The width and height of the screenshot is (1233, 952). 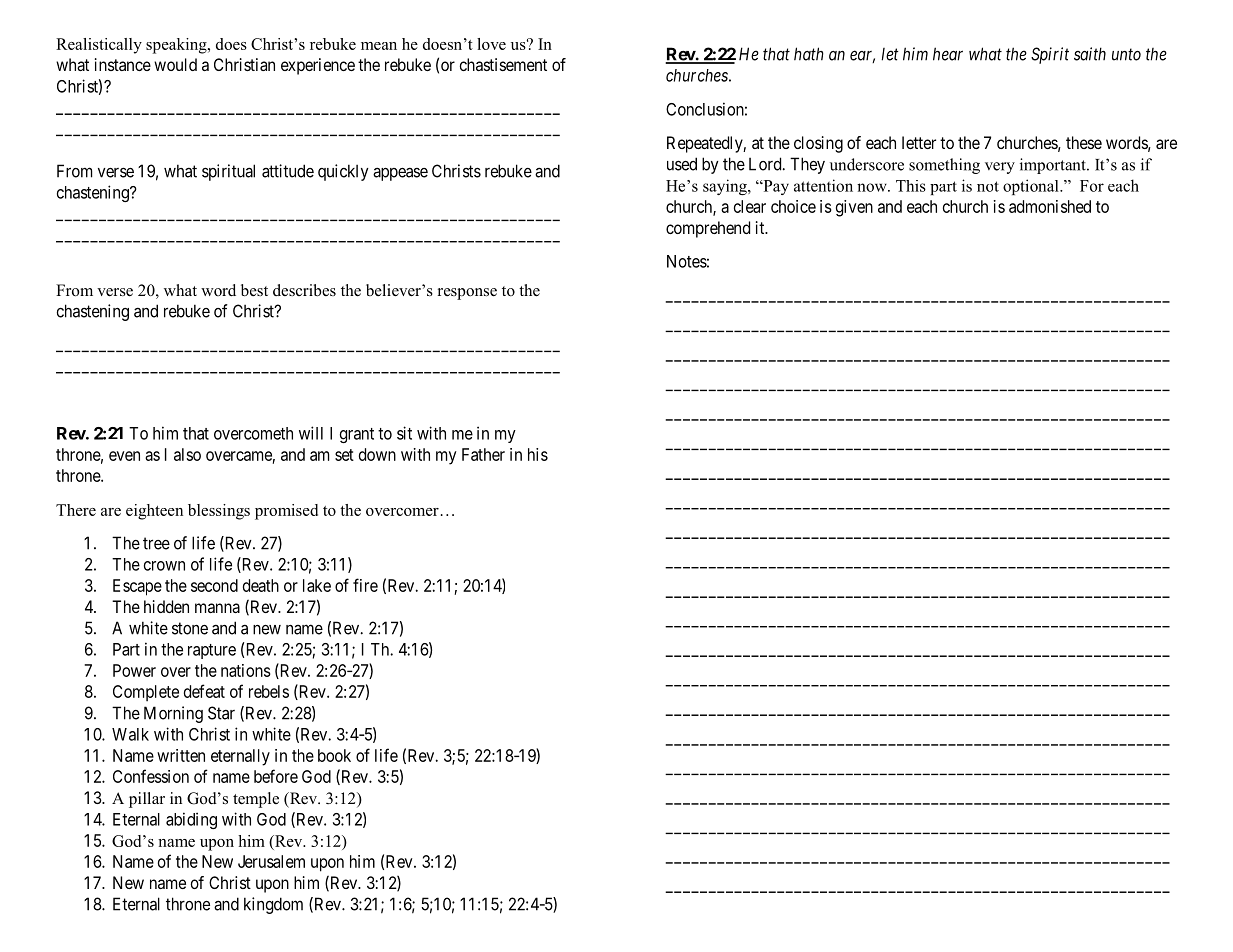 I want to click on would, so click(x=175, y=64).
